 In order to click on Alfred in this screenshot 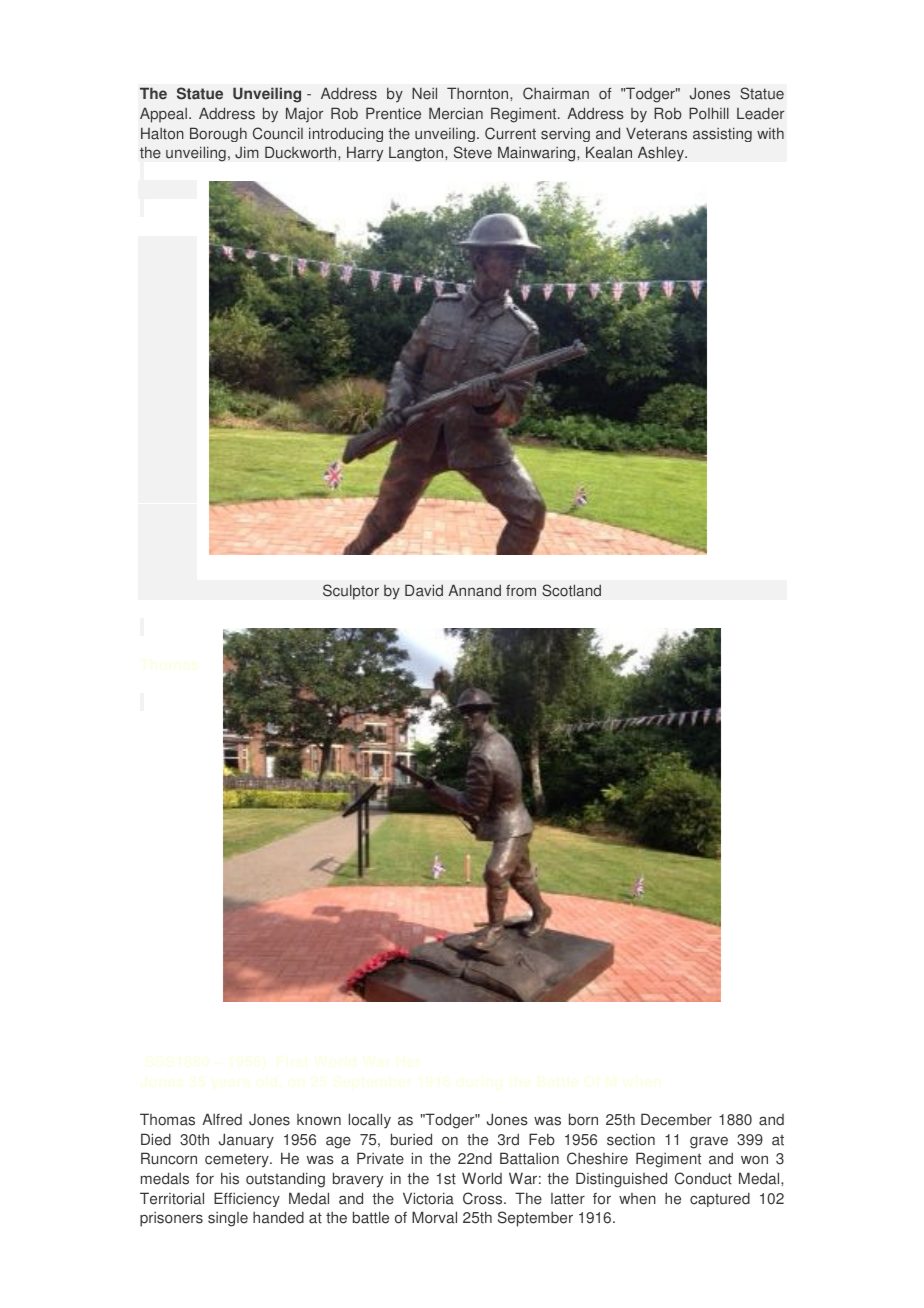, I will do `click(222, 1119)`.
